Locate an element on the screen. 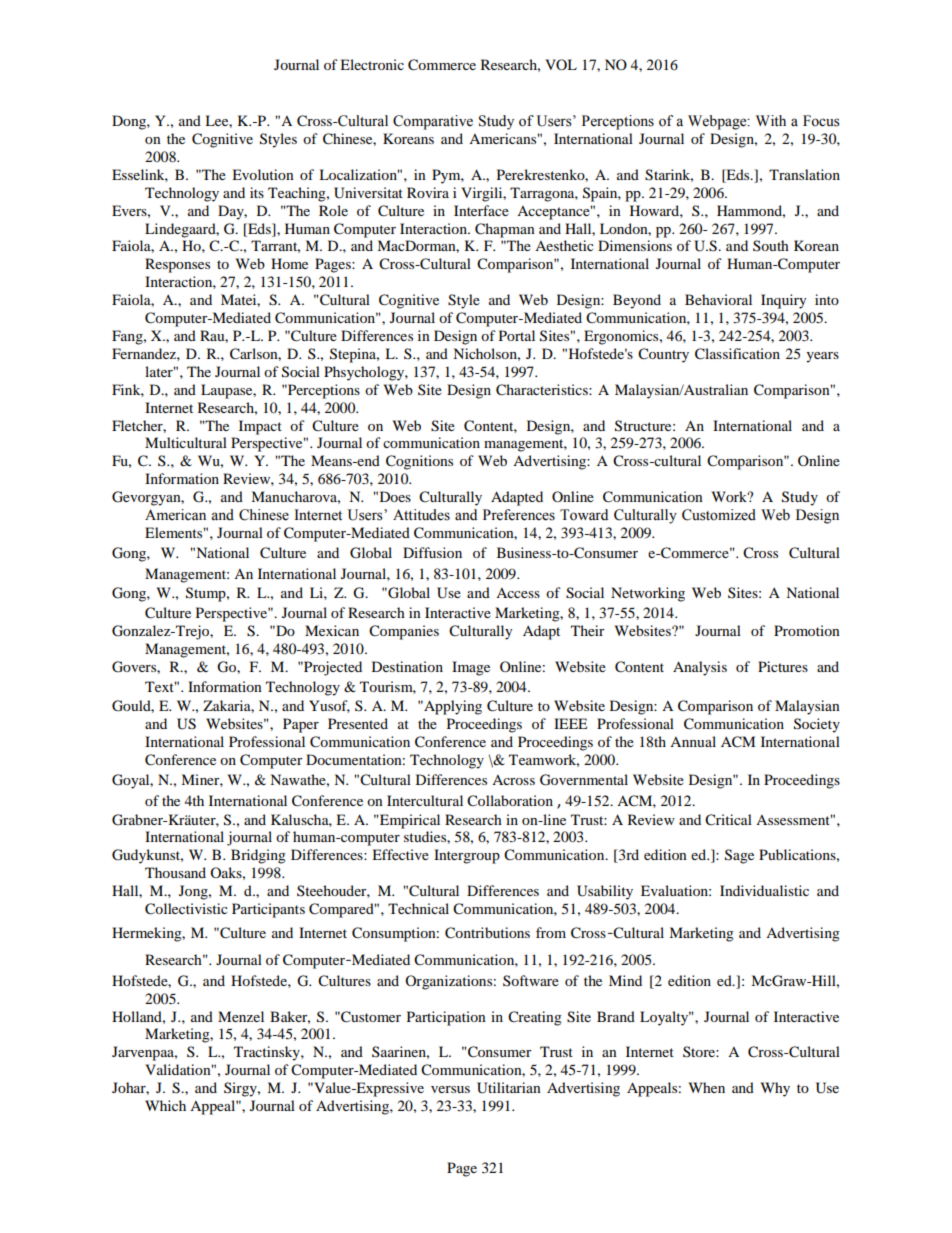 The height and width of the screenshot is (1233, 952). With is located at coordinates (771, 120).
